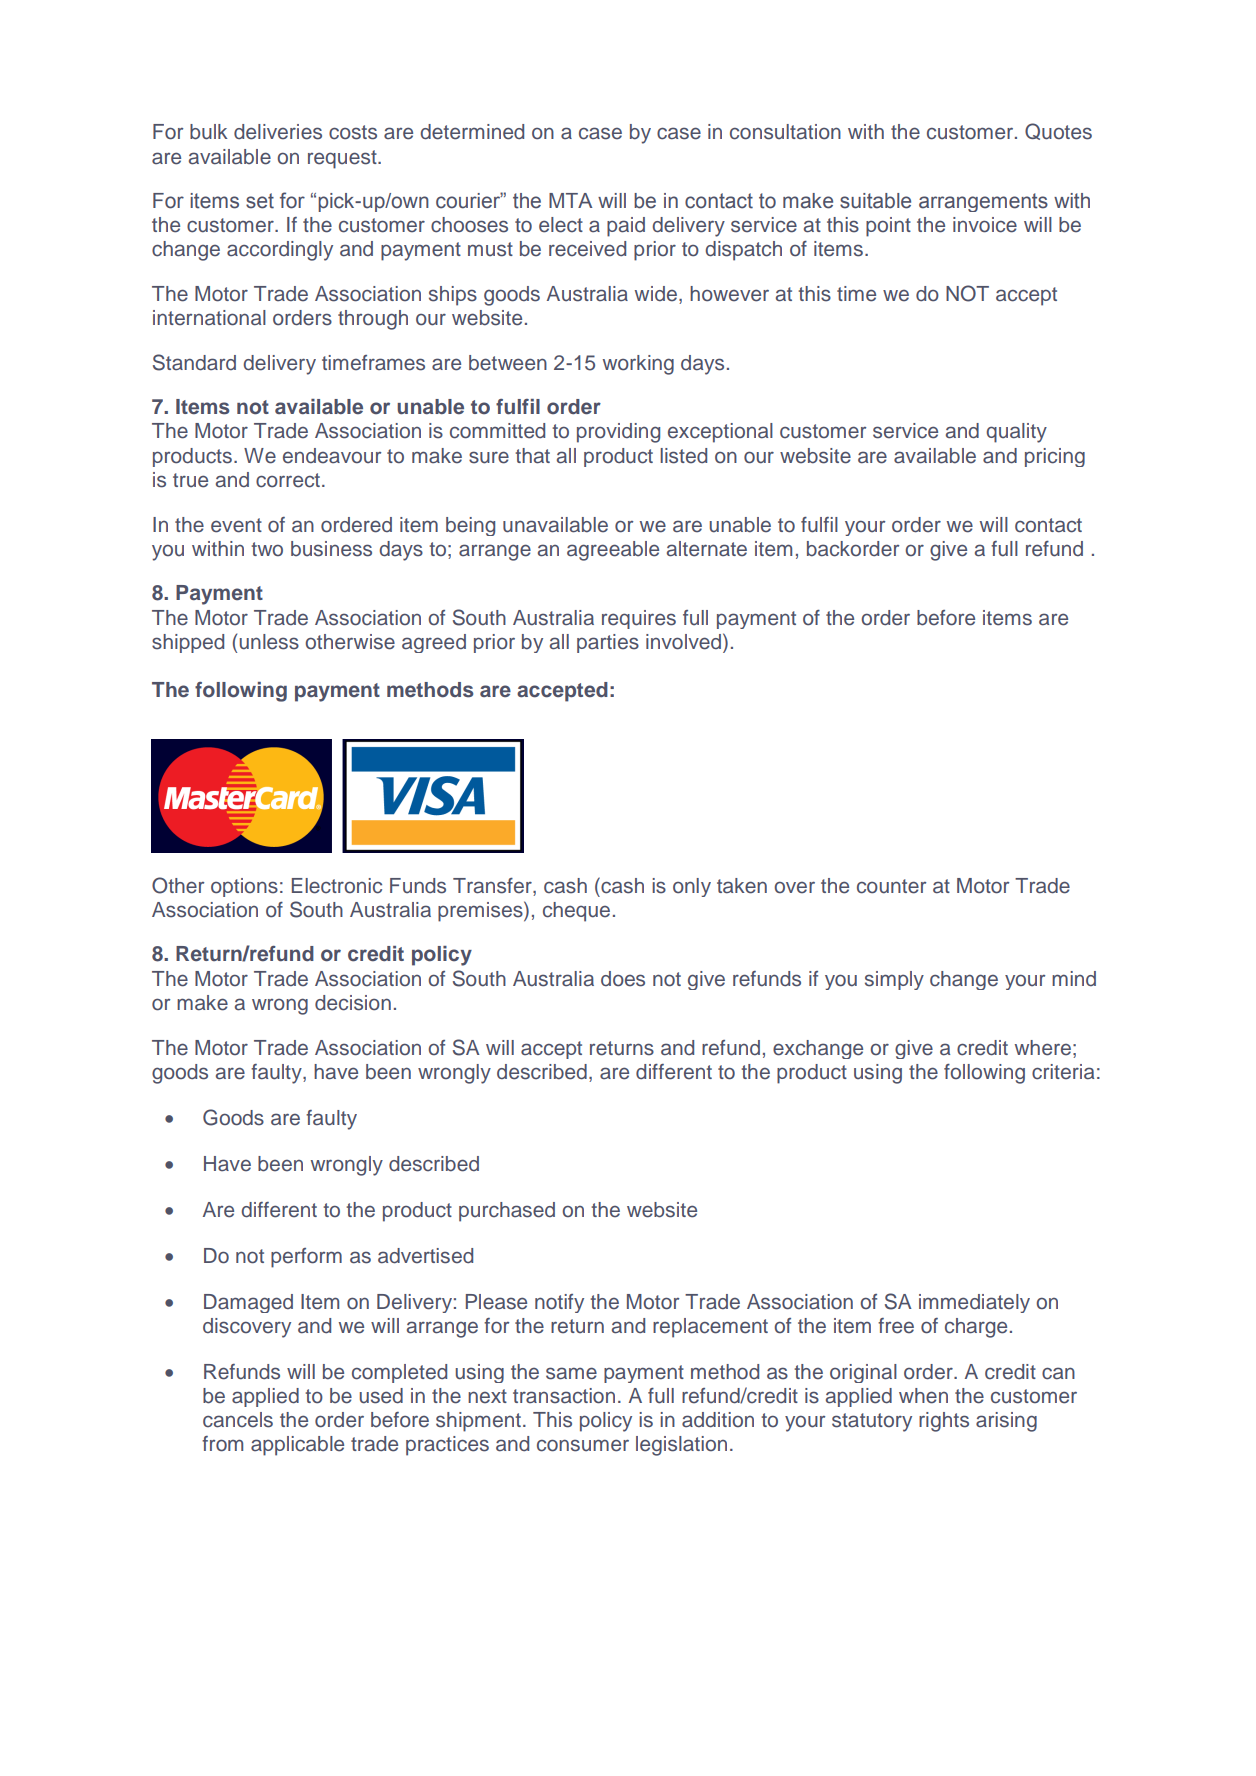 The height and width of the screenshot is (1776, 1256). What do you see at coordinates (297, 1446) in the screenshot?
I see `applicable` at bounding box center [297, 1446].
